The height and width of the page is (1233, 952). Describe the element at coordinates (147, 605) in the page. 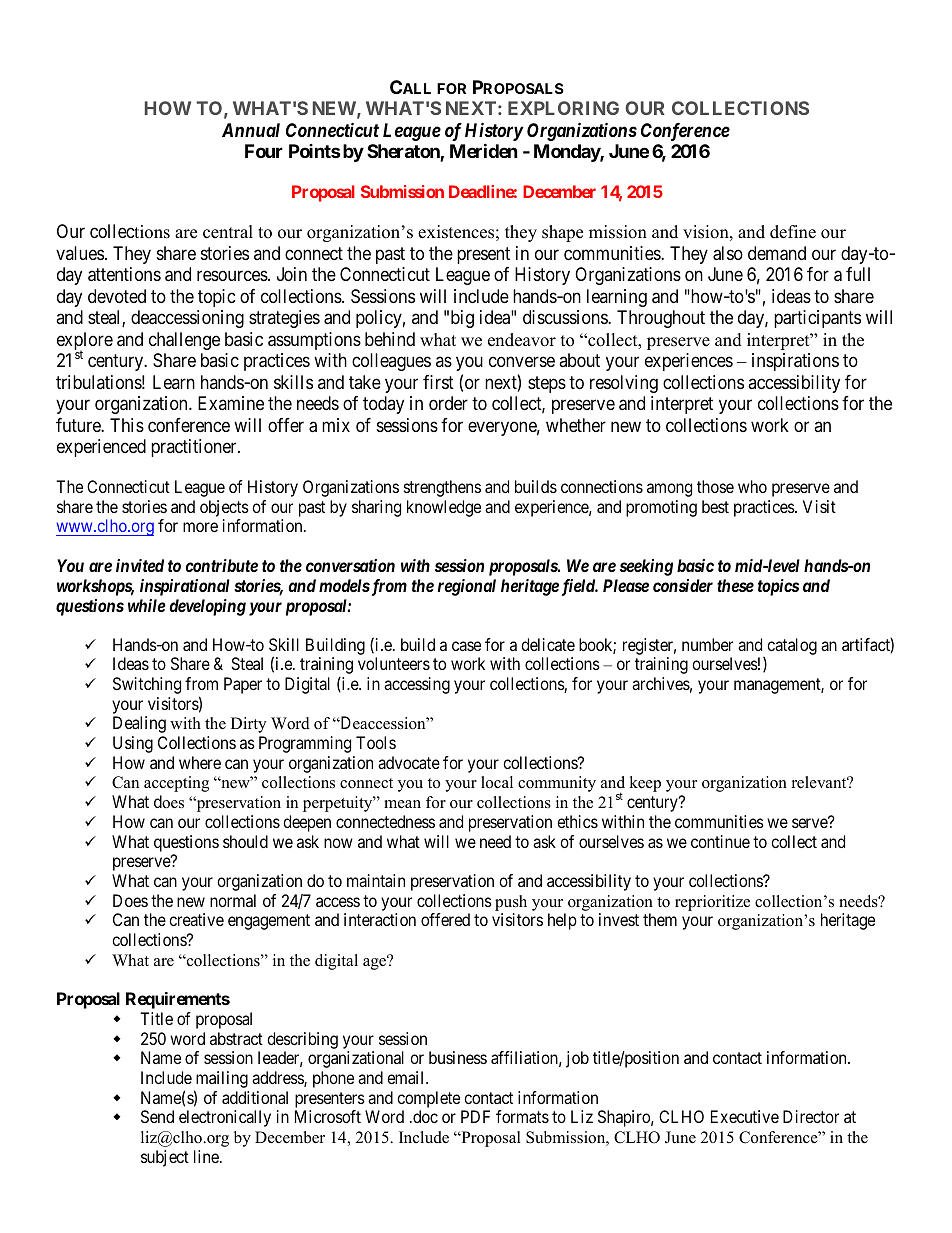

I see `while` at that location.
